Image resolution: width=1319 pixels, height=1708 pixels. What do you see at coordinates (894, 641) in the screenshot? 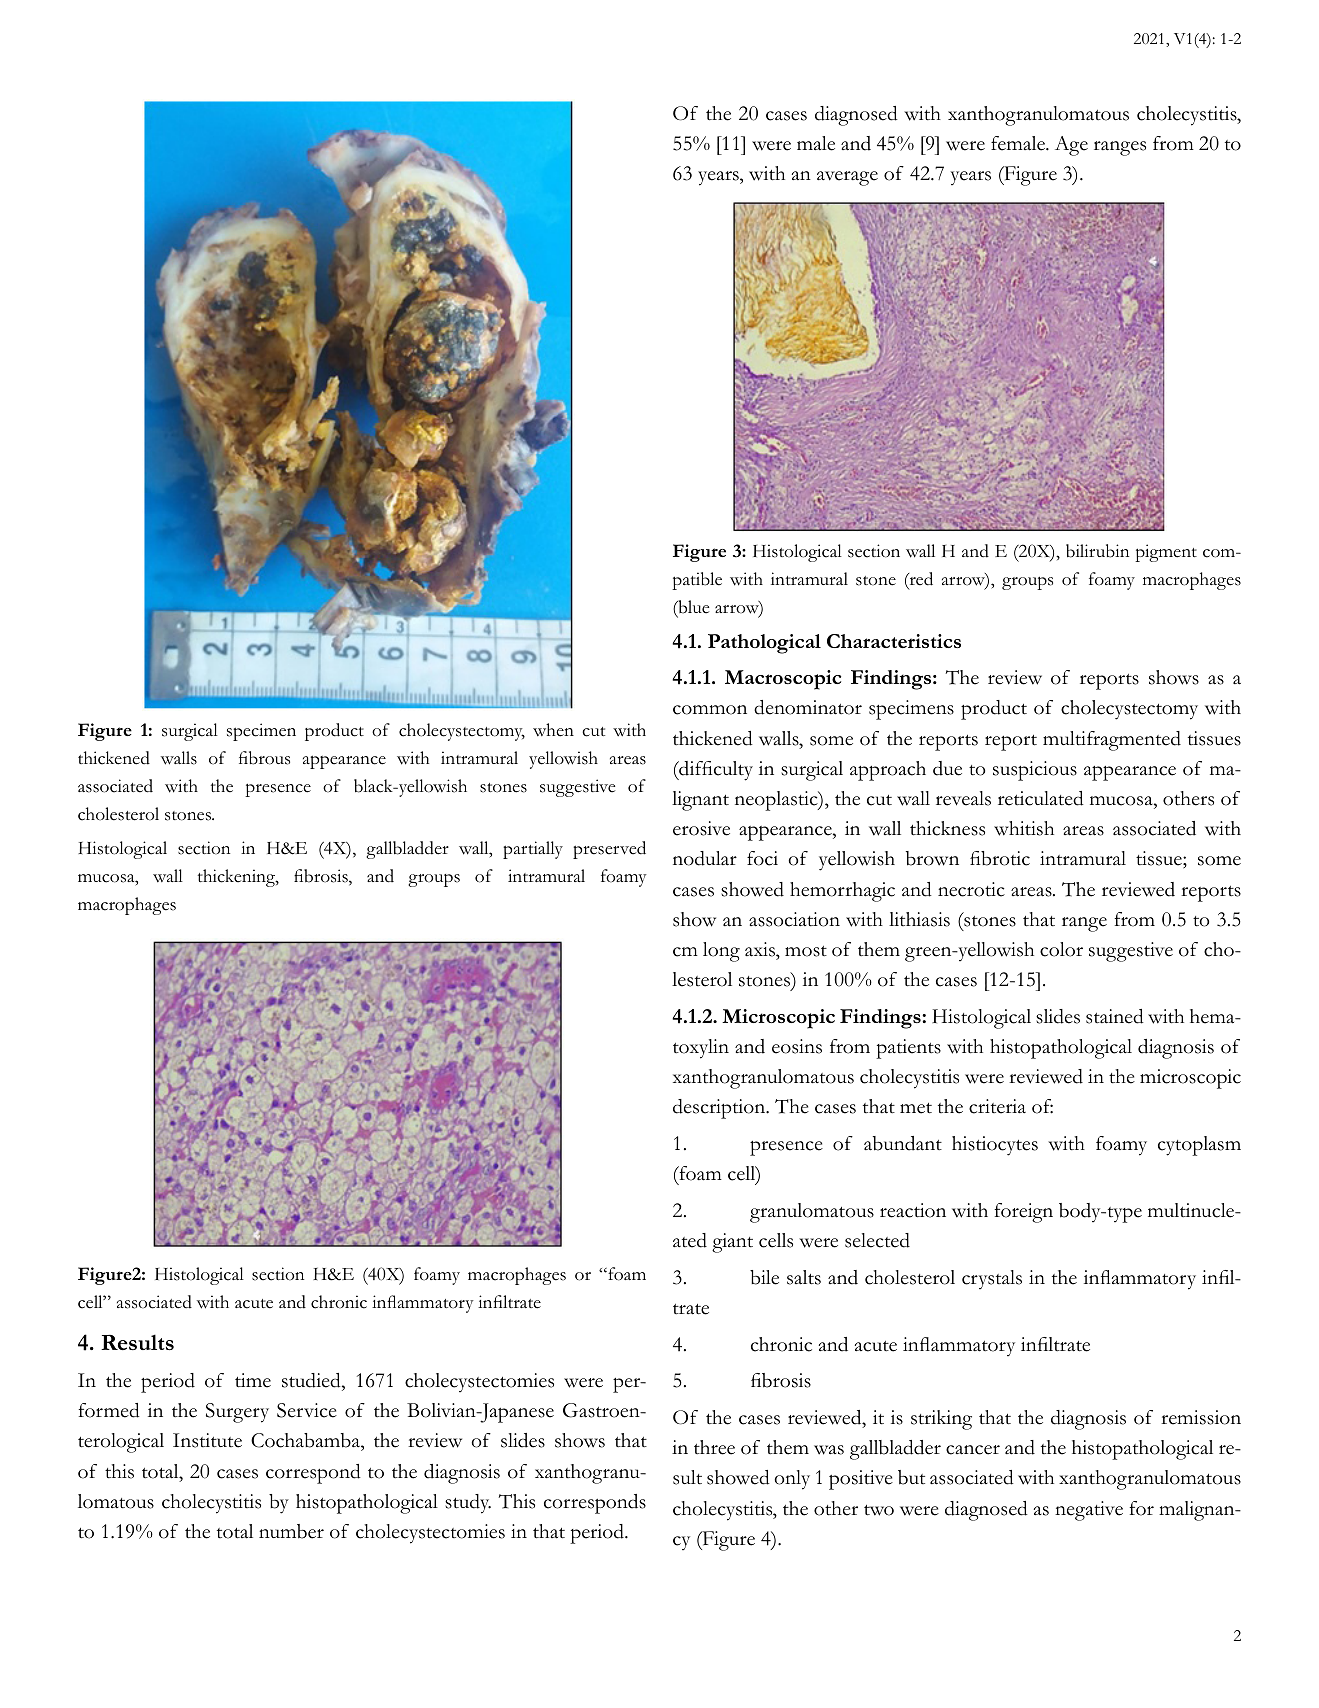
I see `Characteristics` at bounding box center [894, 641].
